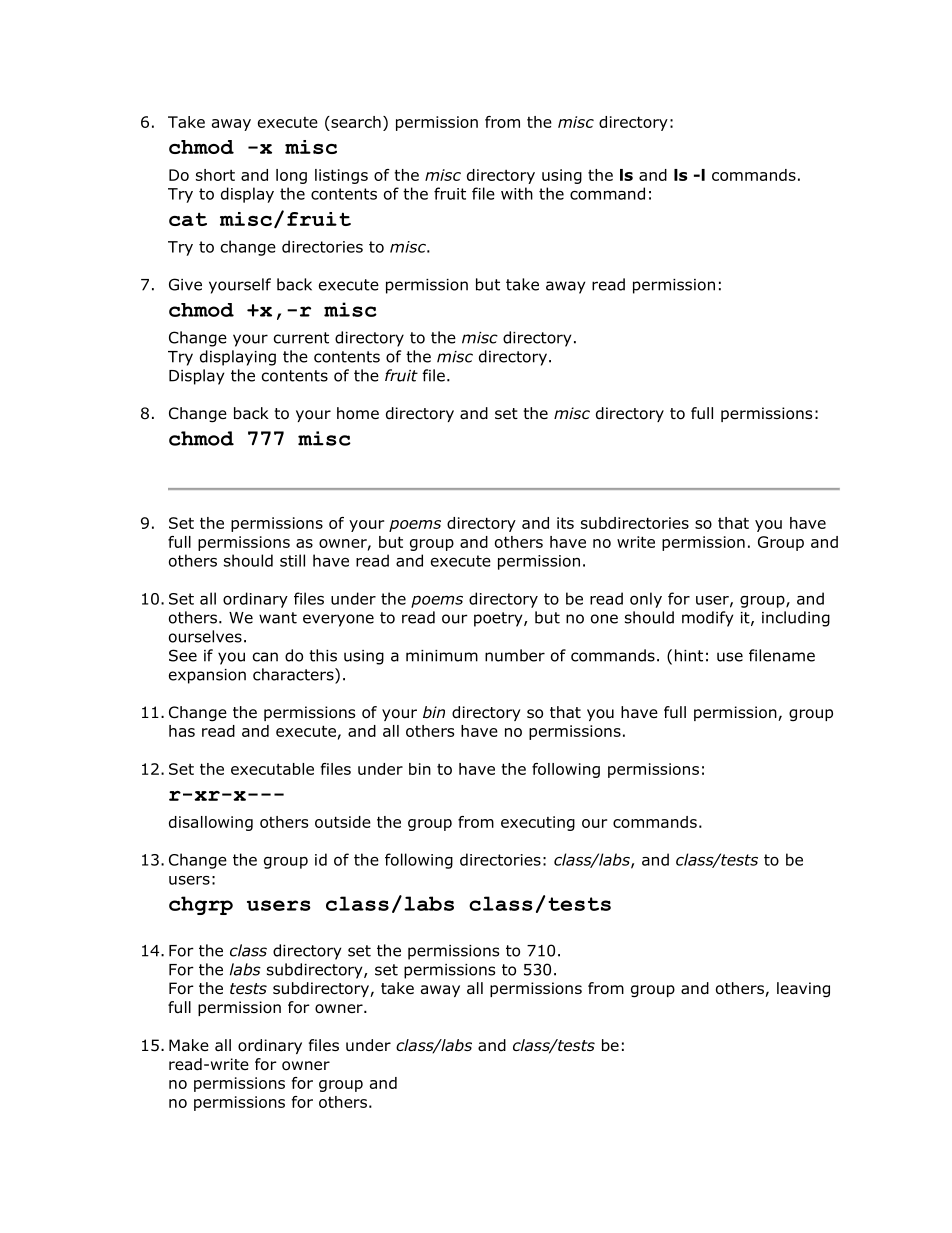 Image resolution: width=952 pixels, height=1233 pixels. I want to click on home, so click(358, 413).
